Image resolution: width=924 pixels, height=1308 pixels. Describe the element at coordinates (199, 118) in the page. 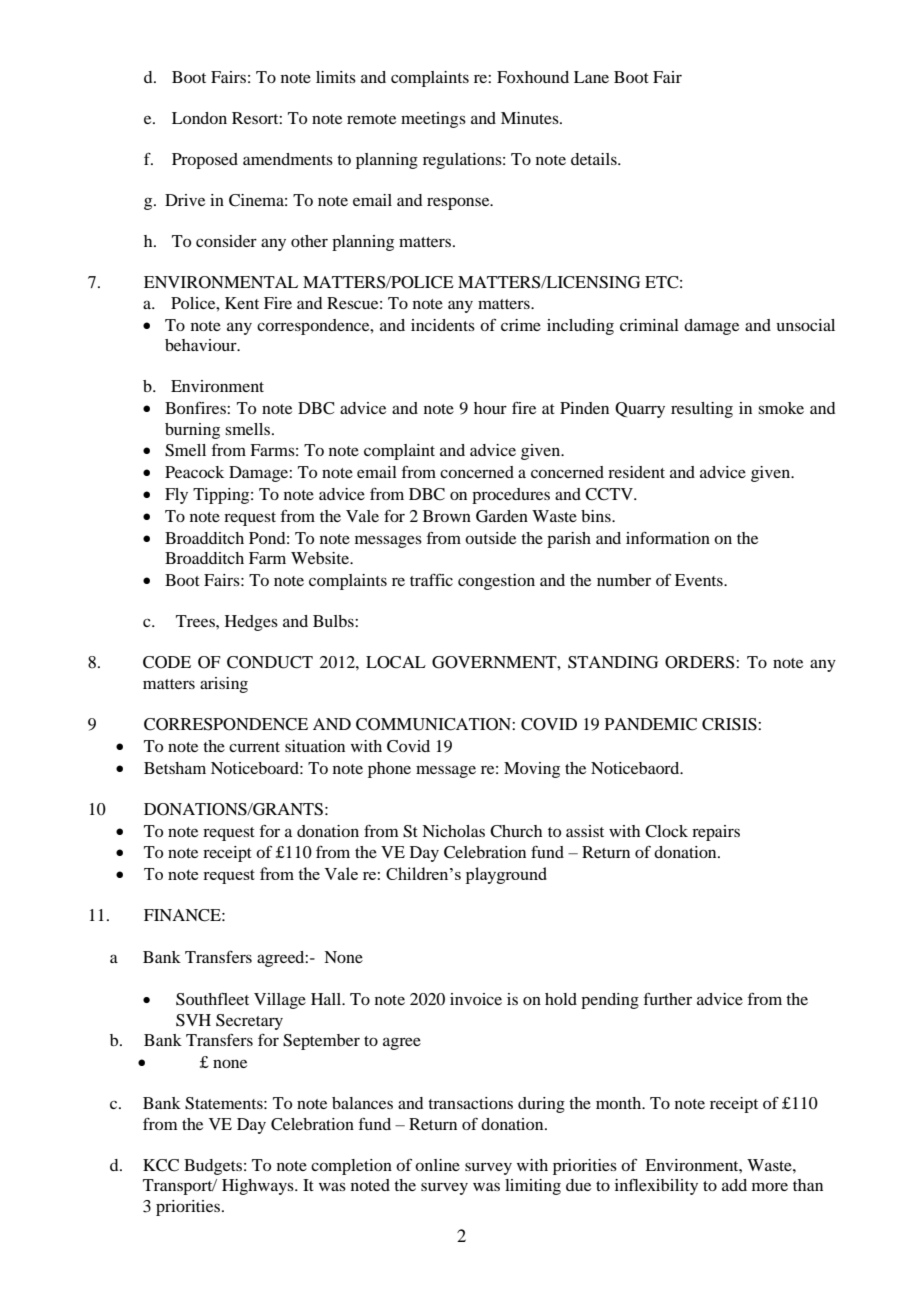

I see `London` at that location.
